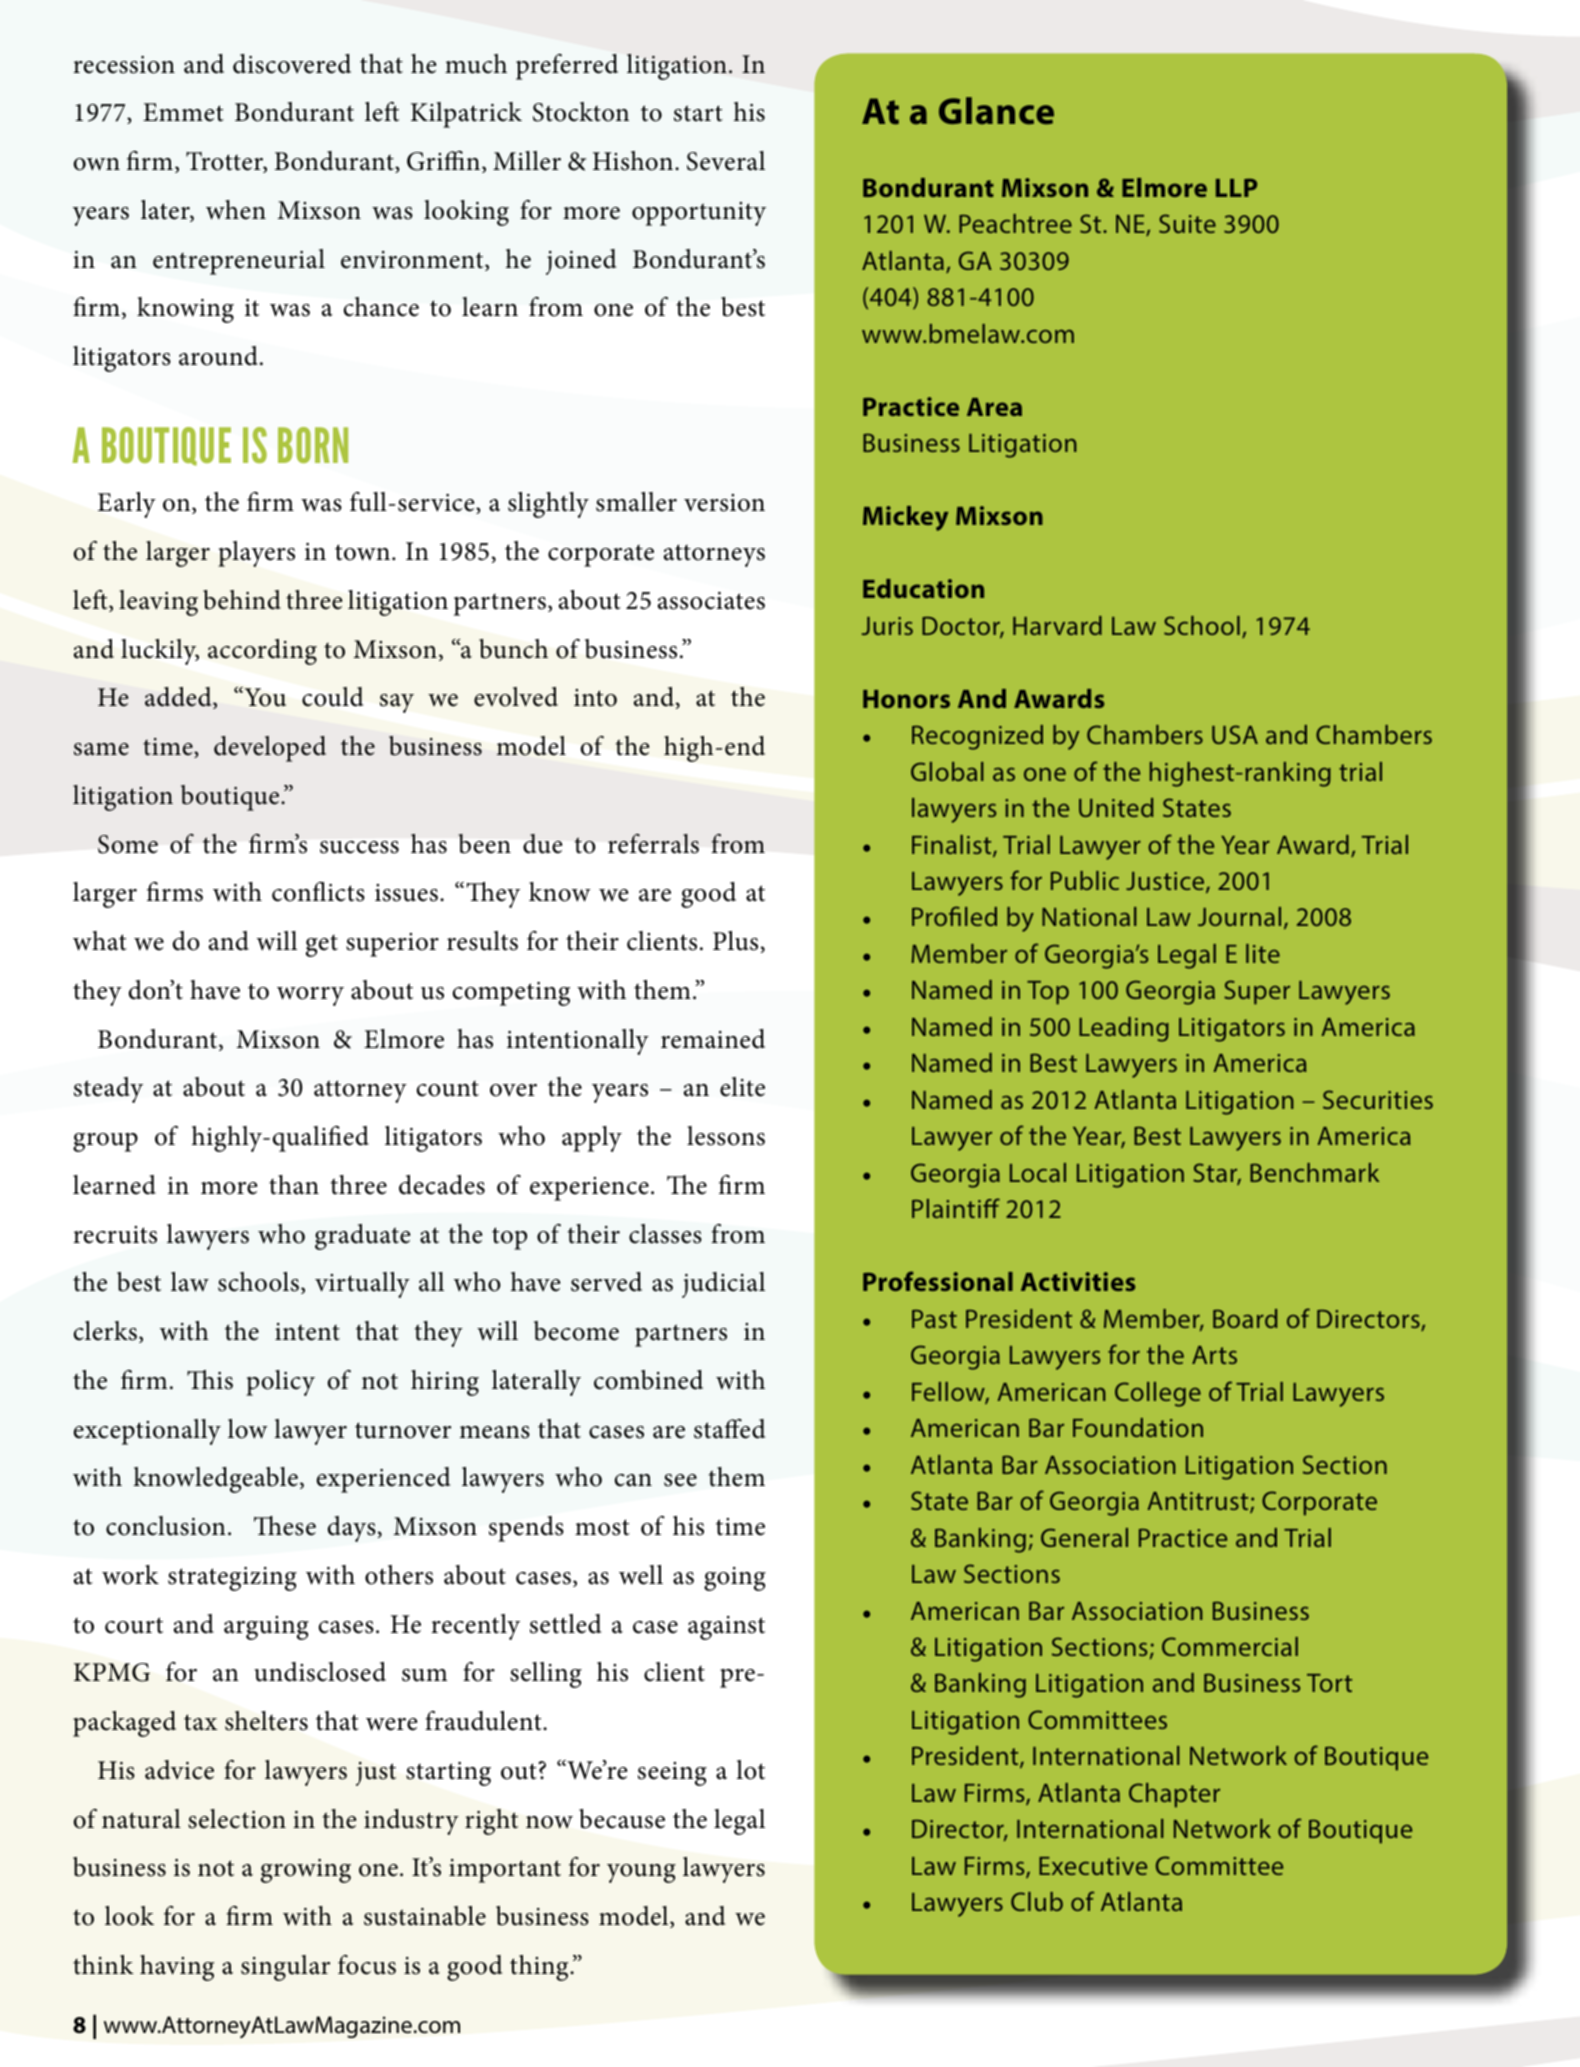  I want to click on Several, so click(726, 161).
